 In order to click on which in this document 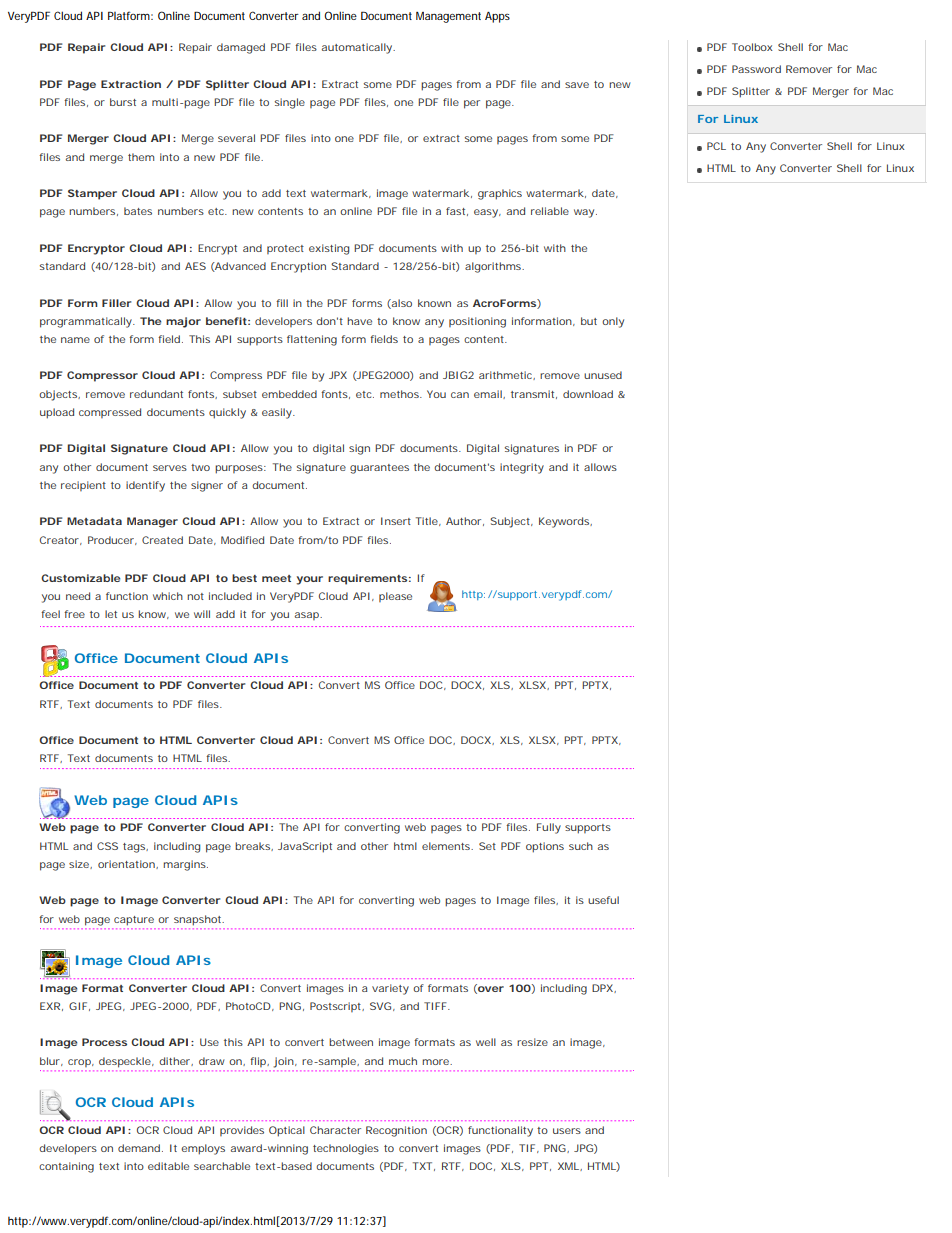, I will do `click(168, 596)`.
